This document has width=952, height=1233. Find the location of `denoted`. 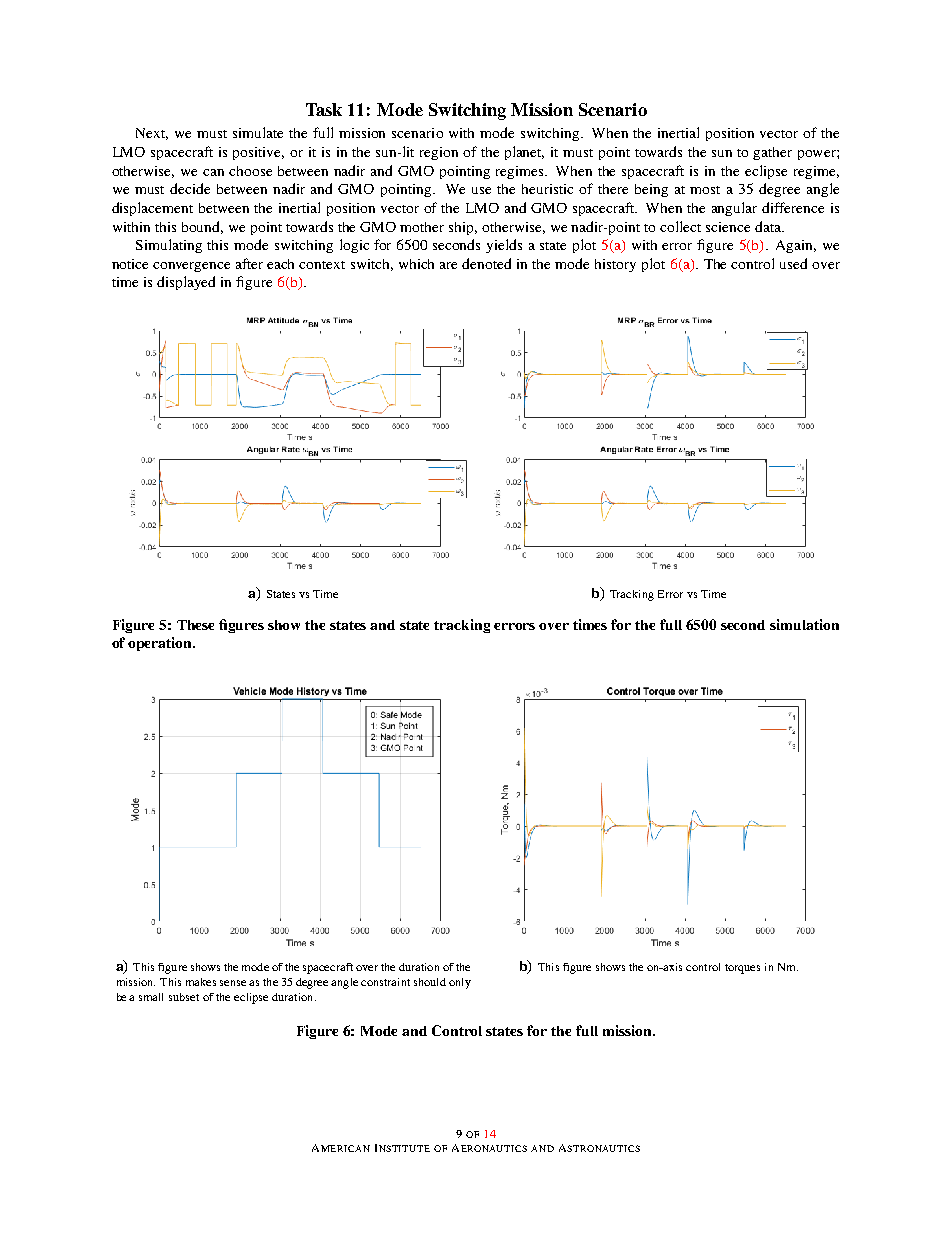

denoted is located at coordinates (486, 263).
